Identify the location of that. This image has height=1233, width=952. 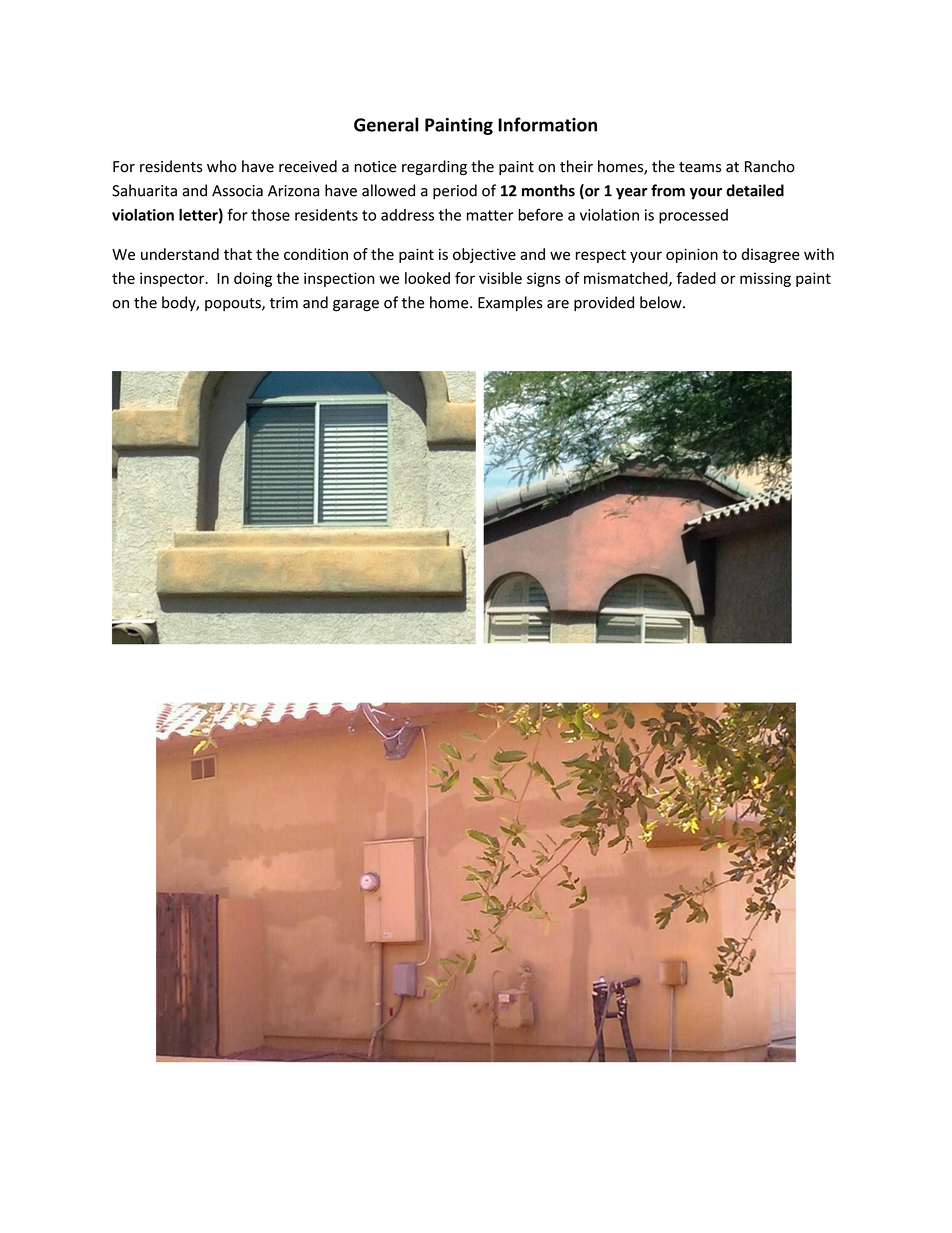
(238, 254).
